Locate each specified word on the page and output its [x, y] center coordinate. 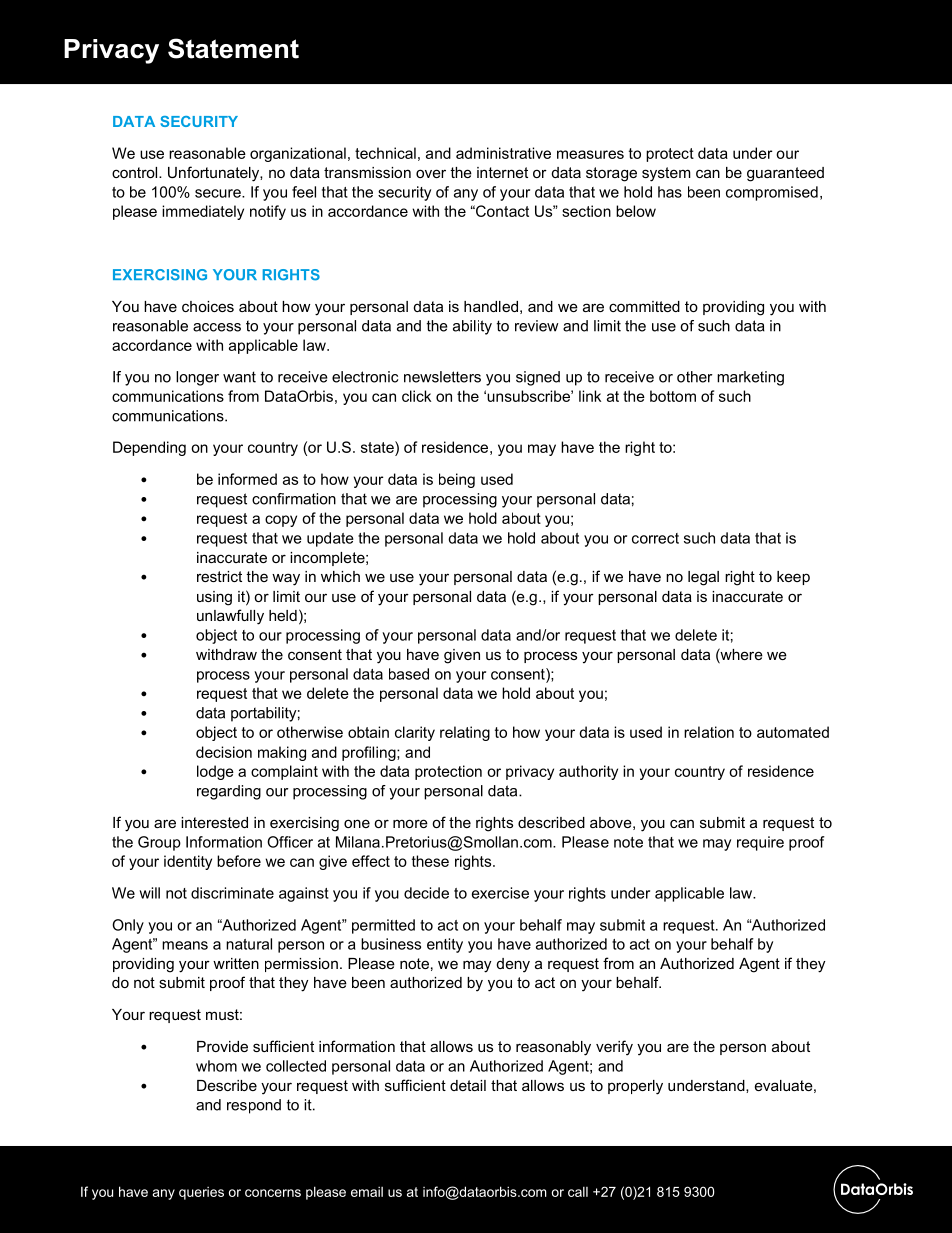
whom [216, 1066]
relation [709, 732]
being [457, 480]
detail [468, 1085]
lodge [215, 772]
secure [219, 193]
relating [465, 733]
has [670, 192]
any [466, 195]
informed [247, 479]
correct [655, 538]
